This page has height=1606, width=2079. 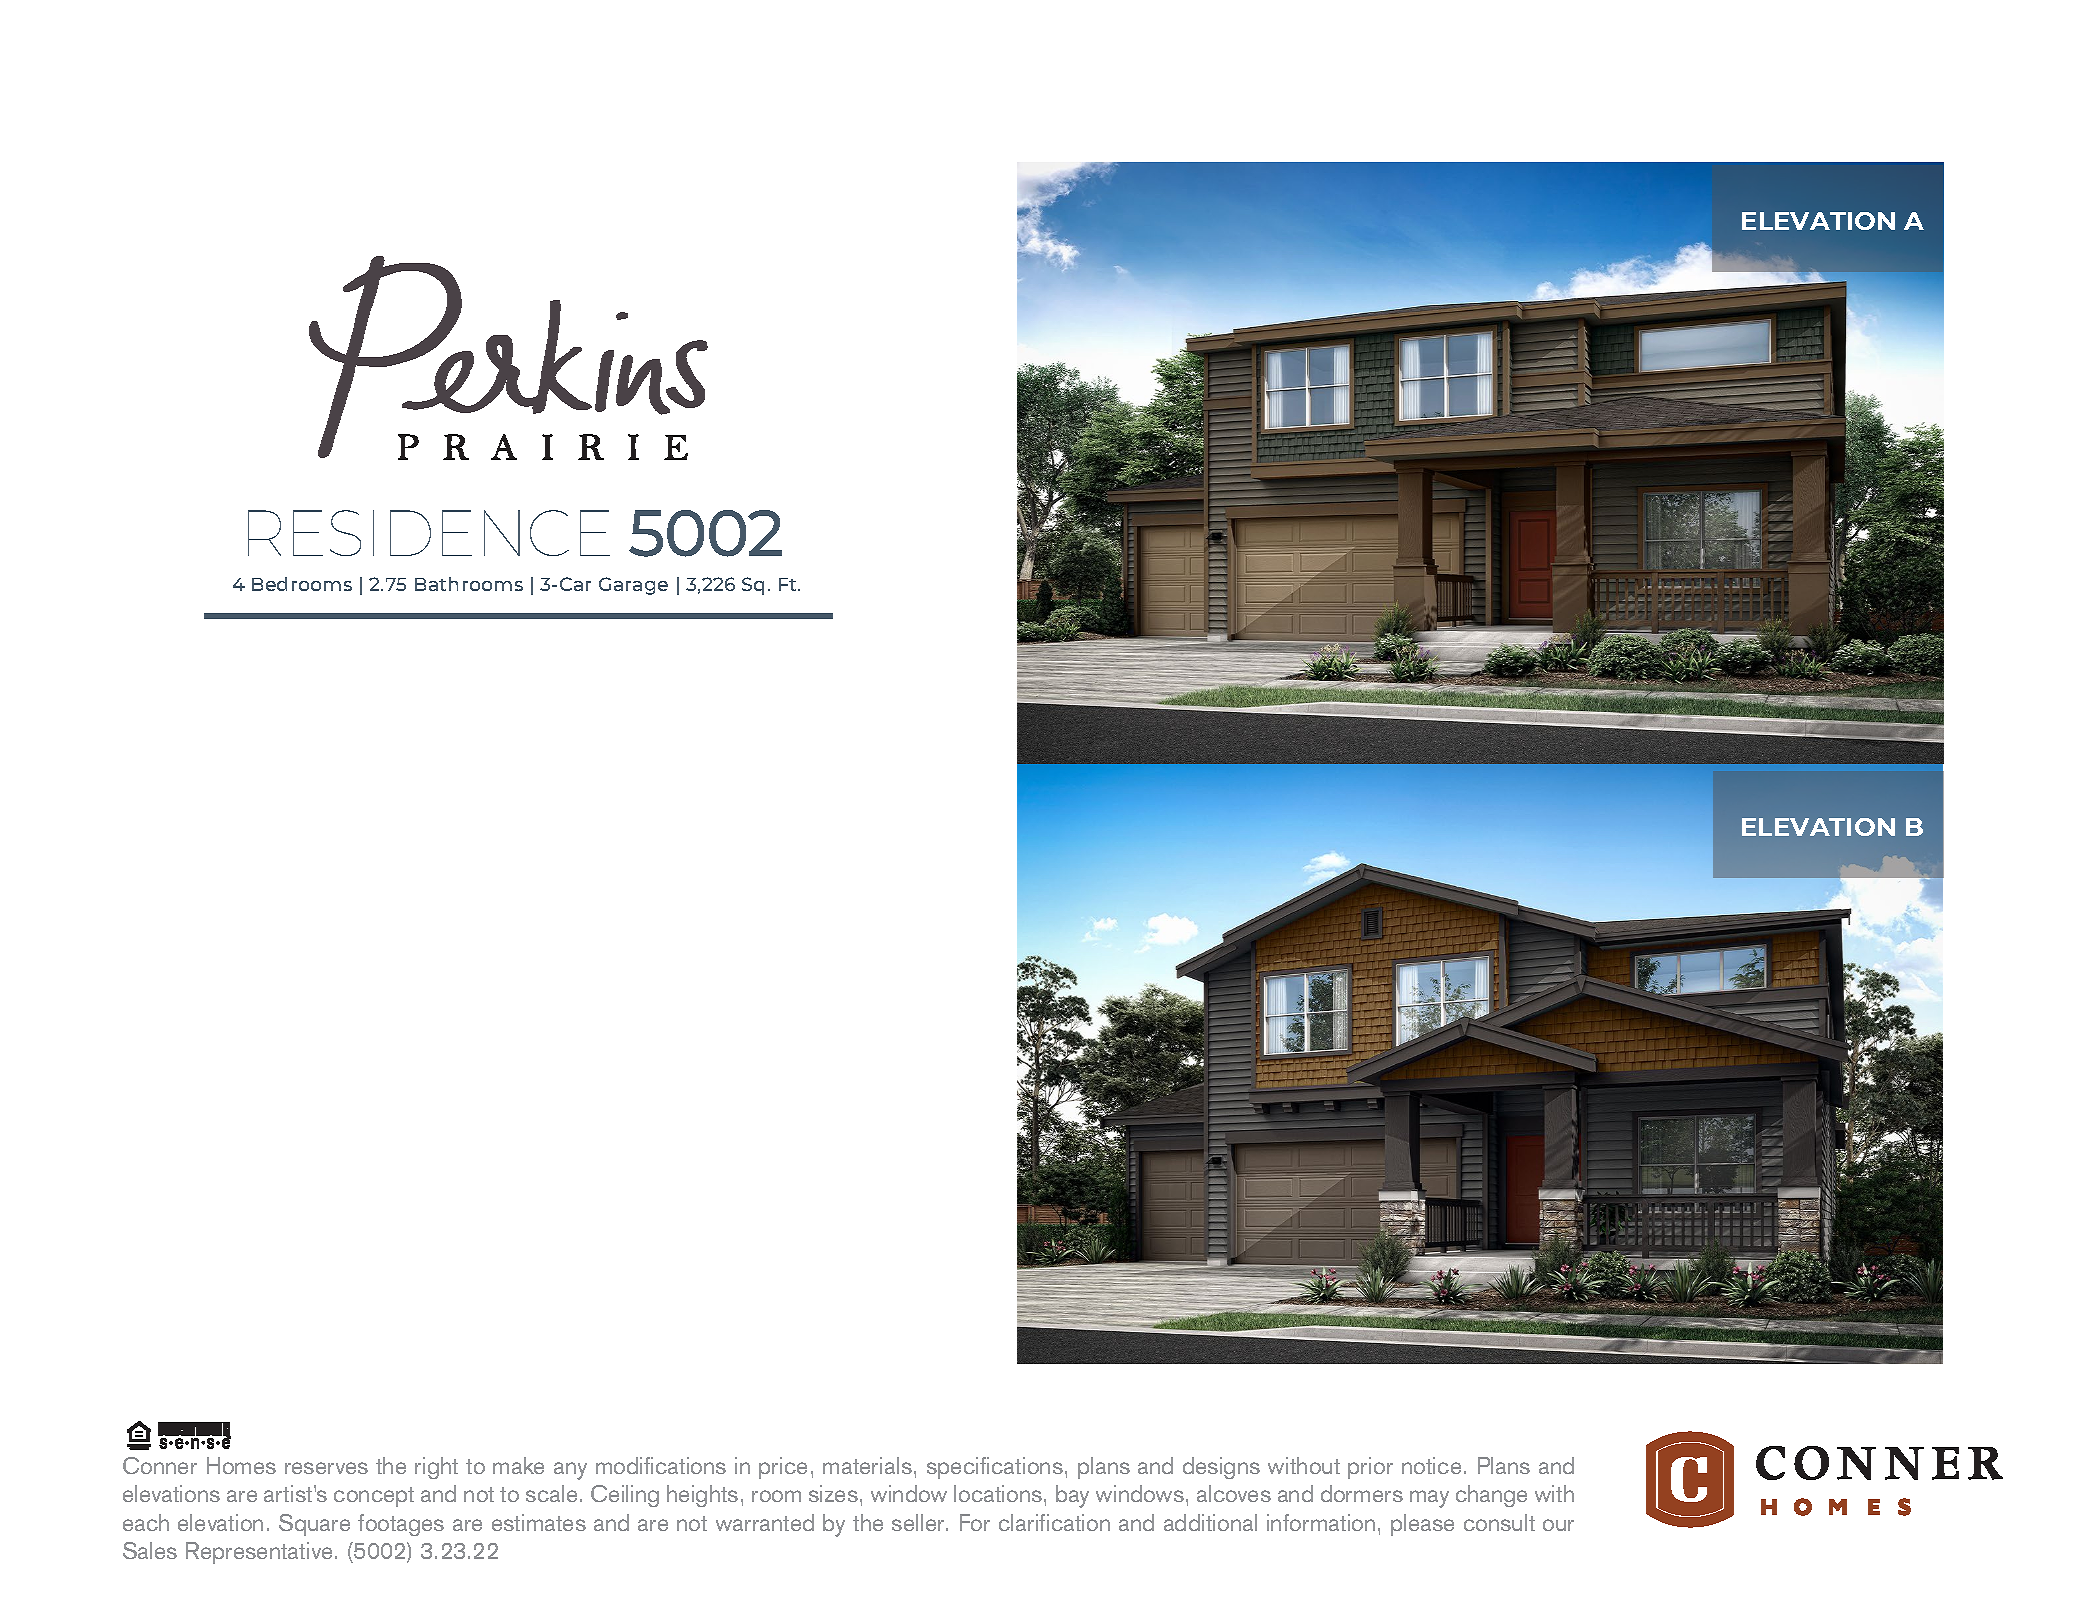 What do you see at coordinates (1370, 1468) in the page?
I see `prior` at bounding box center [1370, 1468].
